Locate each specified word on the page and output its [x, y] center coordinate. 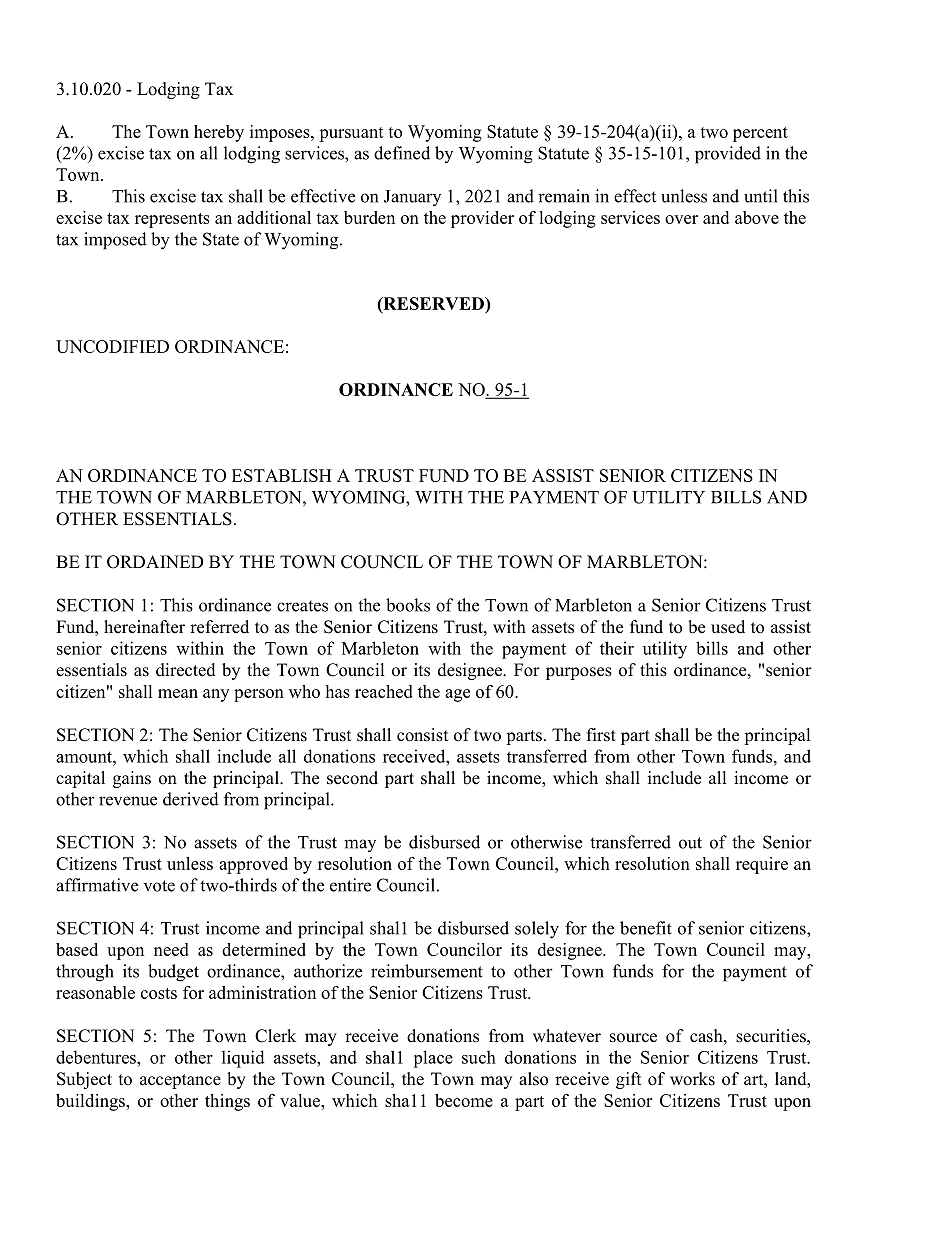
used [728, 627]
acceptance [180, 1081]
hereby [219, 133]
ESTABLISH [282, 475]
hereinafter [144, 627]
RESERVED [433, 304]
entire [350, 885]
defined [402, 153]
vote [159, 886]
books [408, 605]
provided [728, 155]
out [690, 843]
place [433, 1059]
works [692, 1079]
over [681, 219]
